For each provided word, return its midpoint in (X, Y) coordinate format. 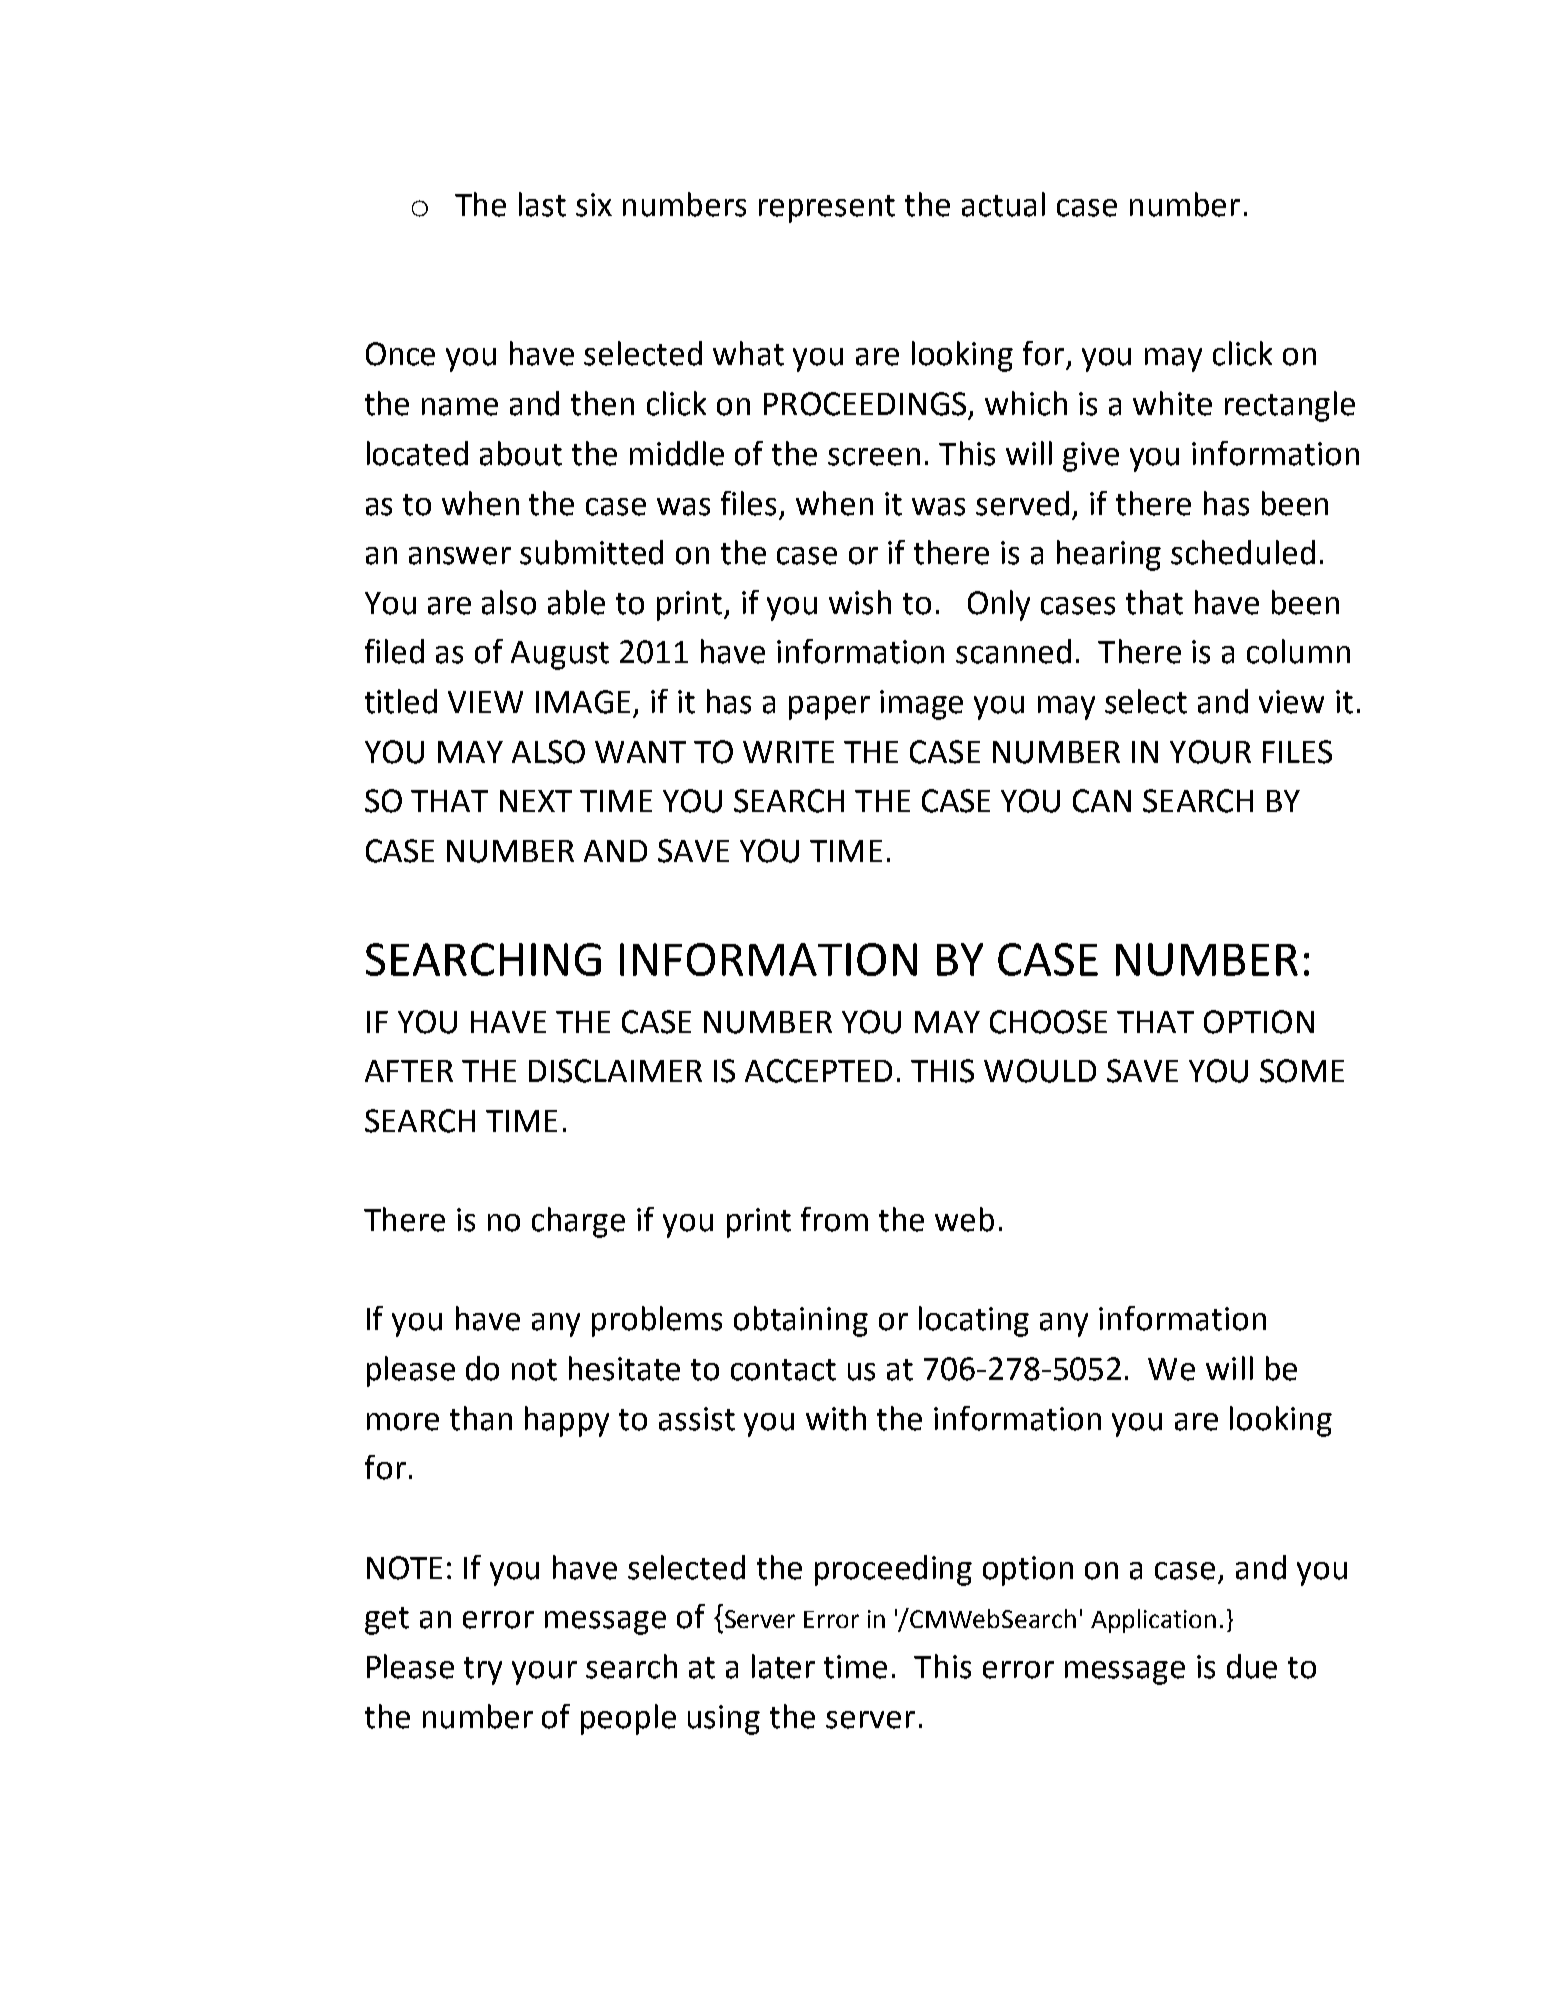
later (783, 1666)
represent (827, 209)
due (1252, 1666)
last (542, 204)
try (483, 1671)
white (1172, 403)
